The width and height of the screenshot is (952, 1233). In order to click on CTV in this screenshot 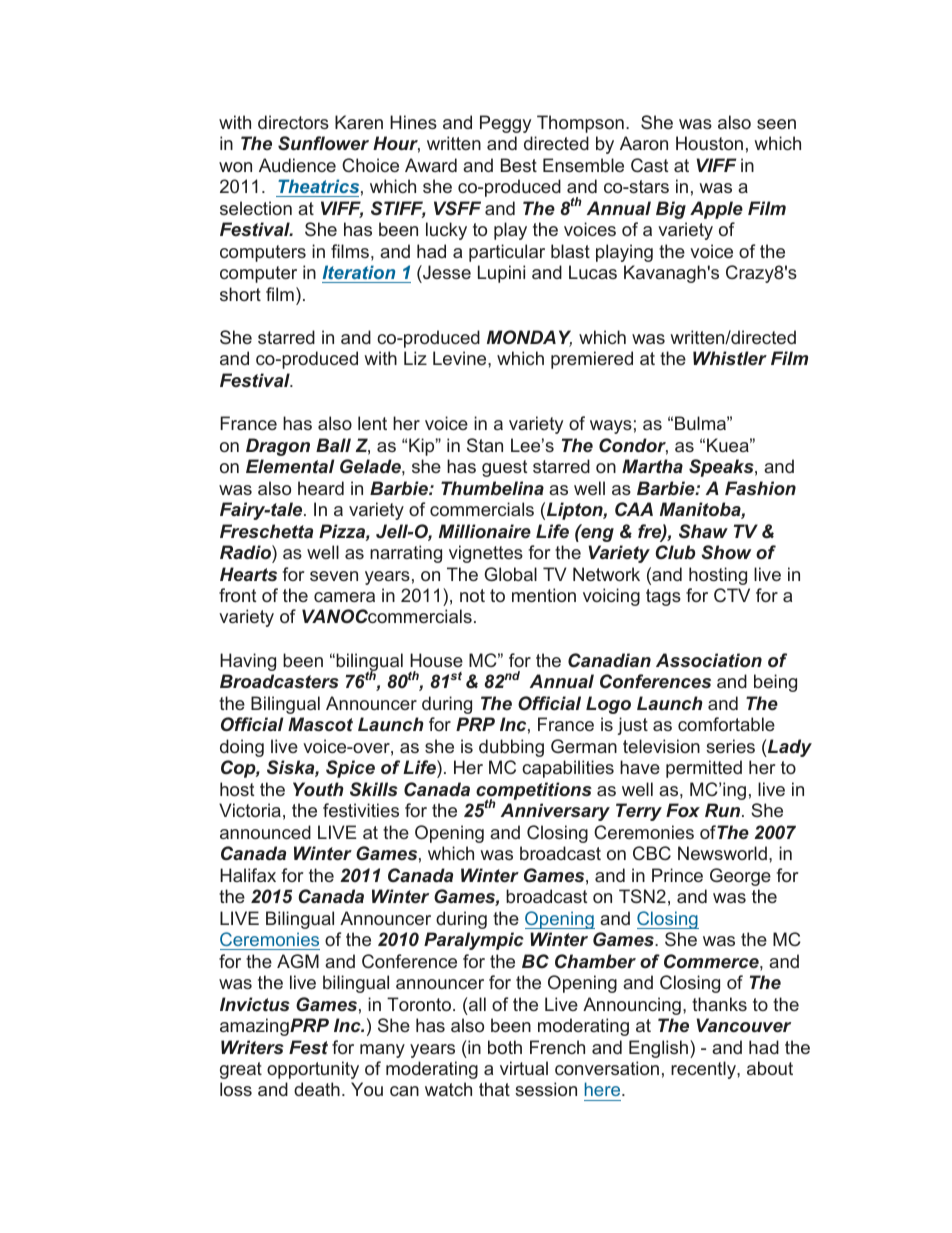, I will do `click(732, 595)`.
